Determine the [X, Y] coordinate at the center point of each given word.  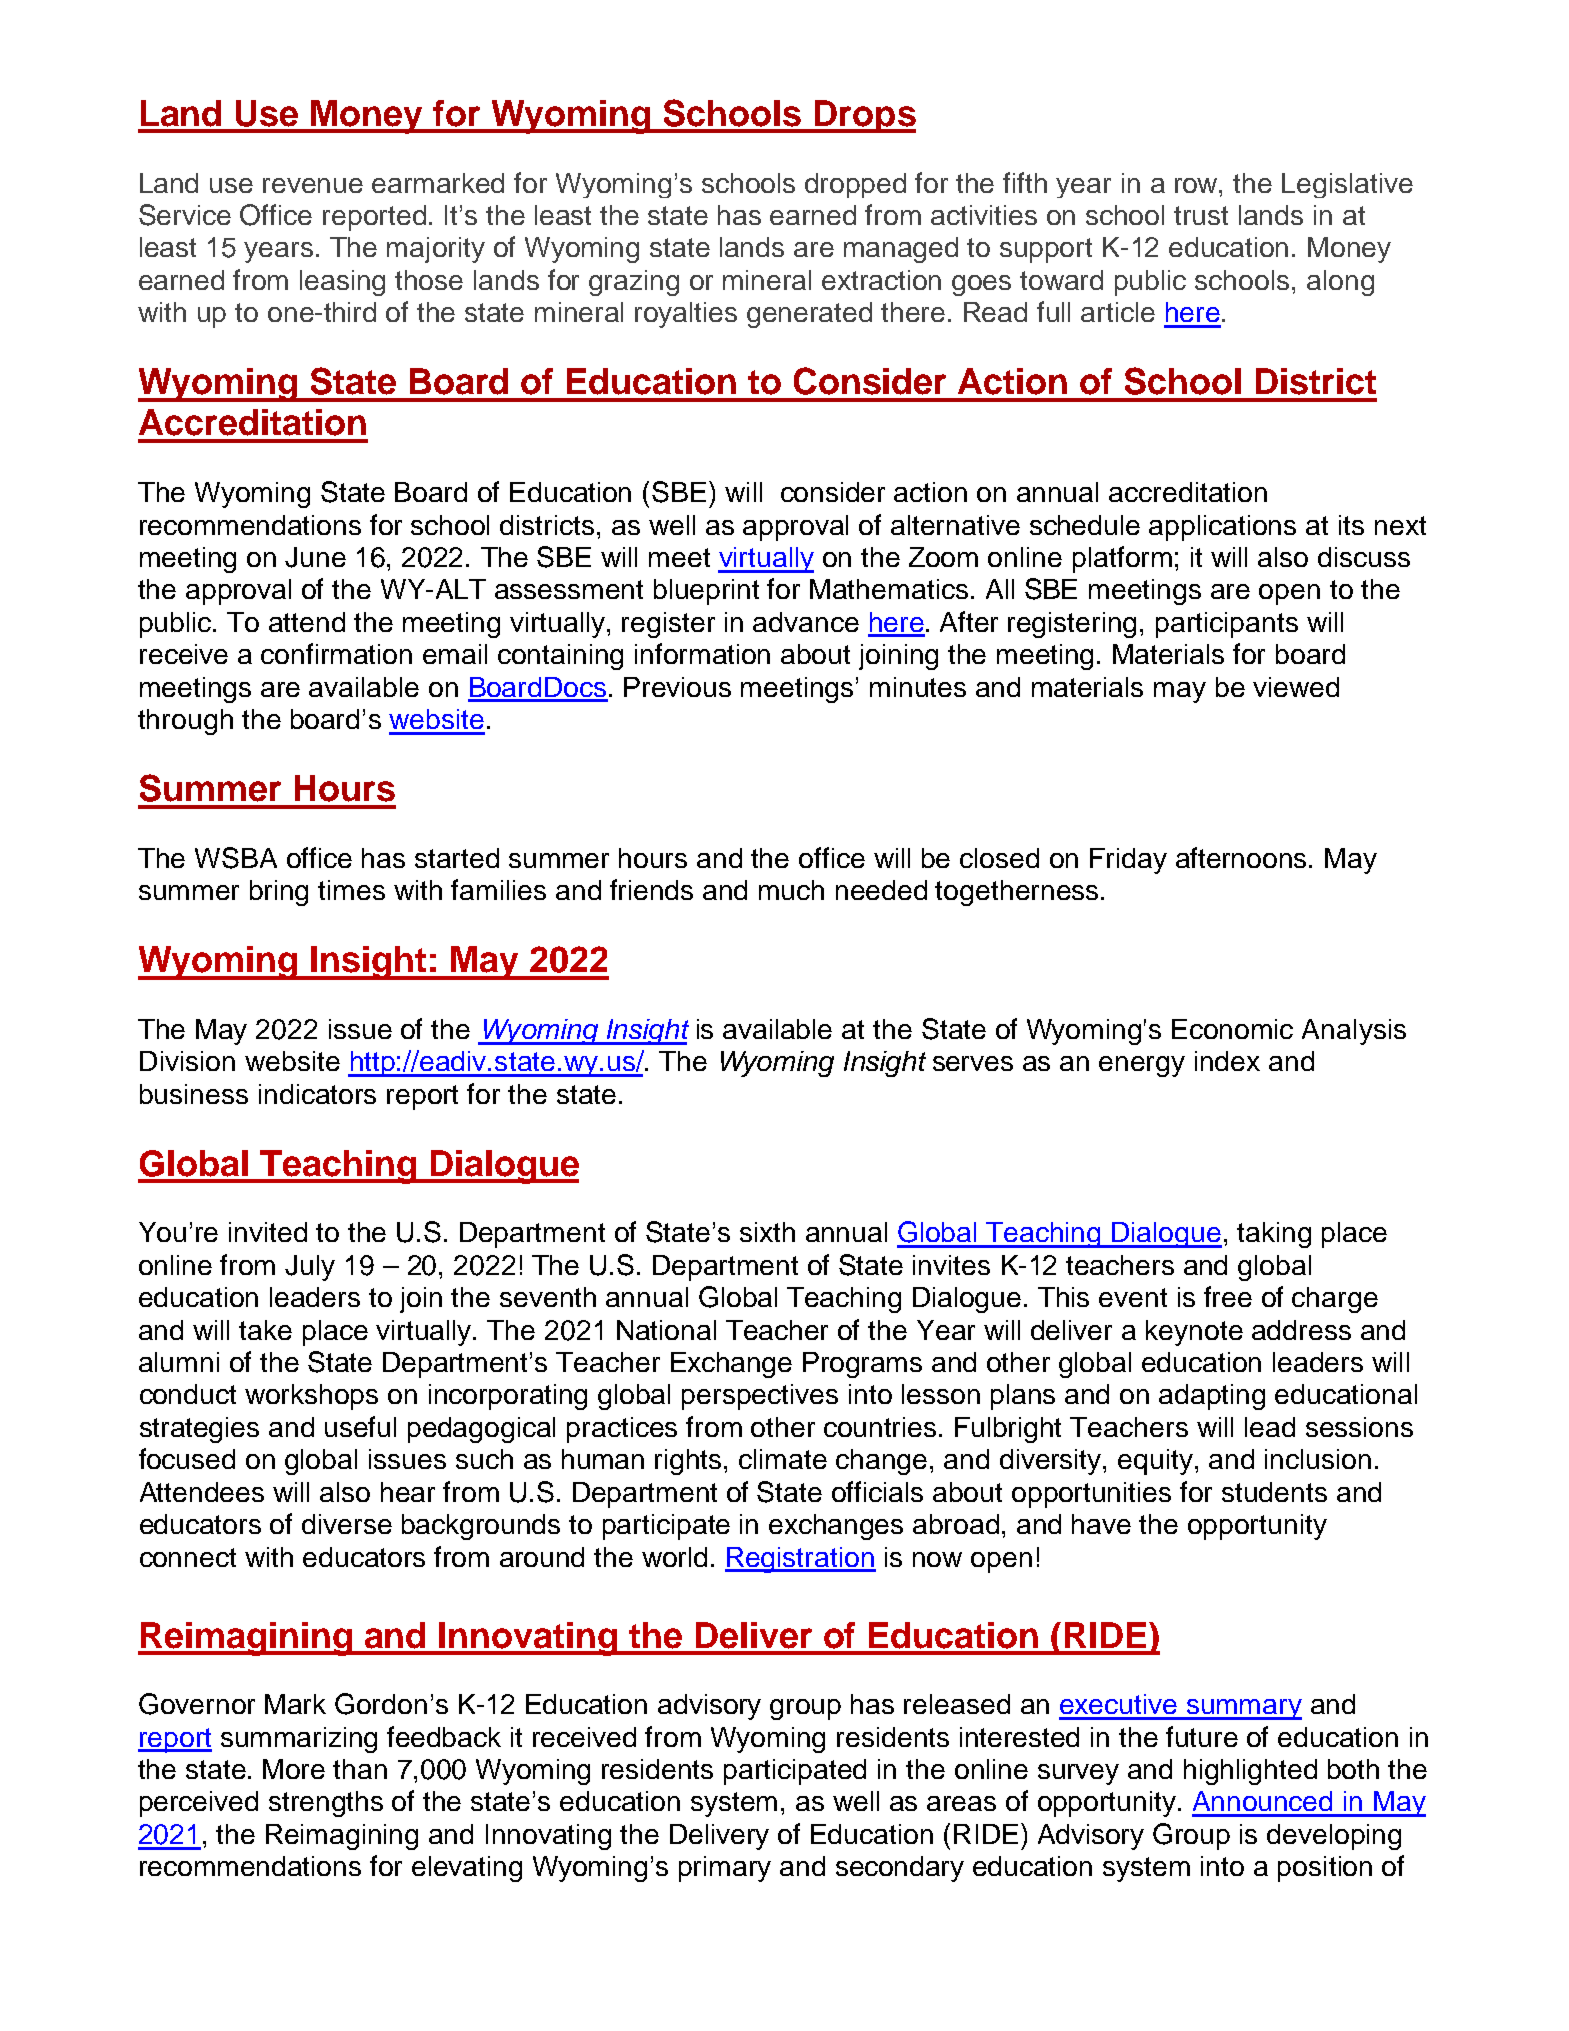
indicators [317, 1094]
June [315, 557]
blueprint [706, 592]
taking [1274, 1235]
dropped [855, 185]
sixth [767, 1232]
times [351, 890]
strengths [326, 1804]
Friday [1128, 861]
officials [877, 1491]
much [791, 890]
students [1274, 1492]
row [1198, 185]
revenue [313, 185]
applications [1222, 528]
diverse [347, 1524]
